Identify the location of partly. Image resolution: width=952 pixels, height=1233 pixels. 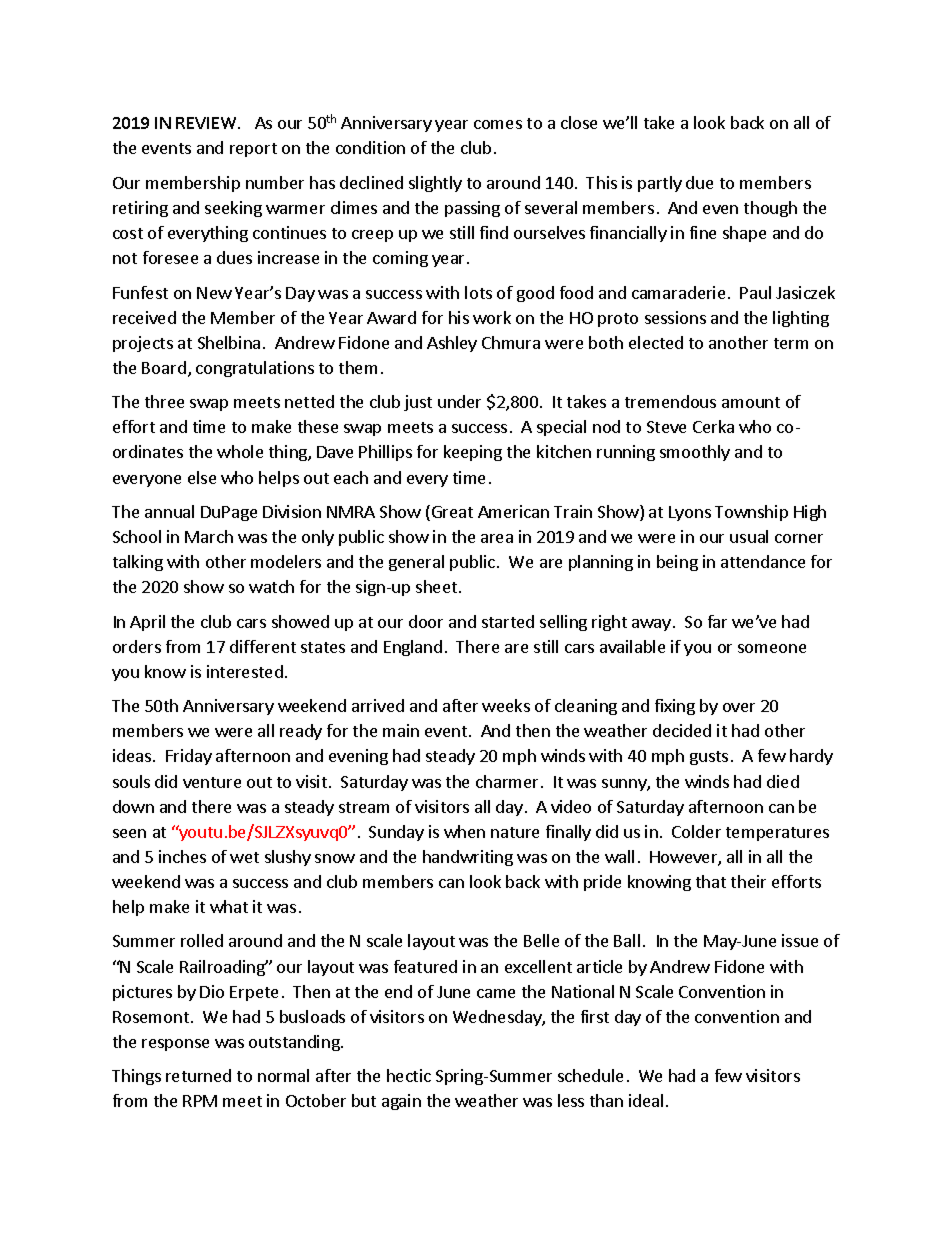
(660, 184).
